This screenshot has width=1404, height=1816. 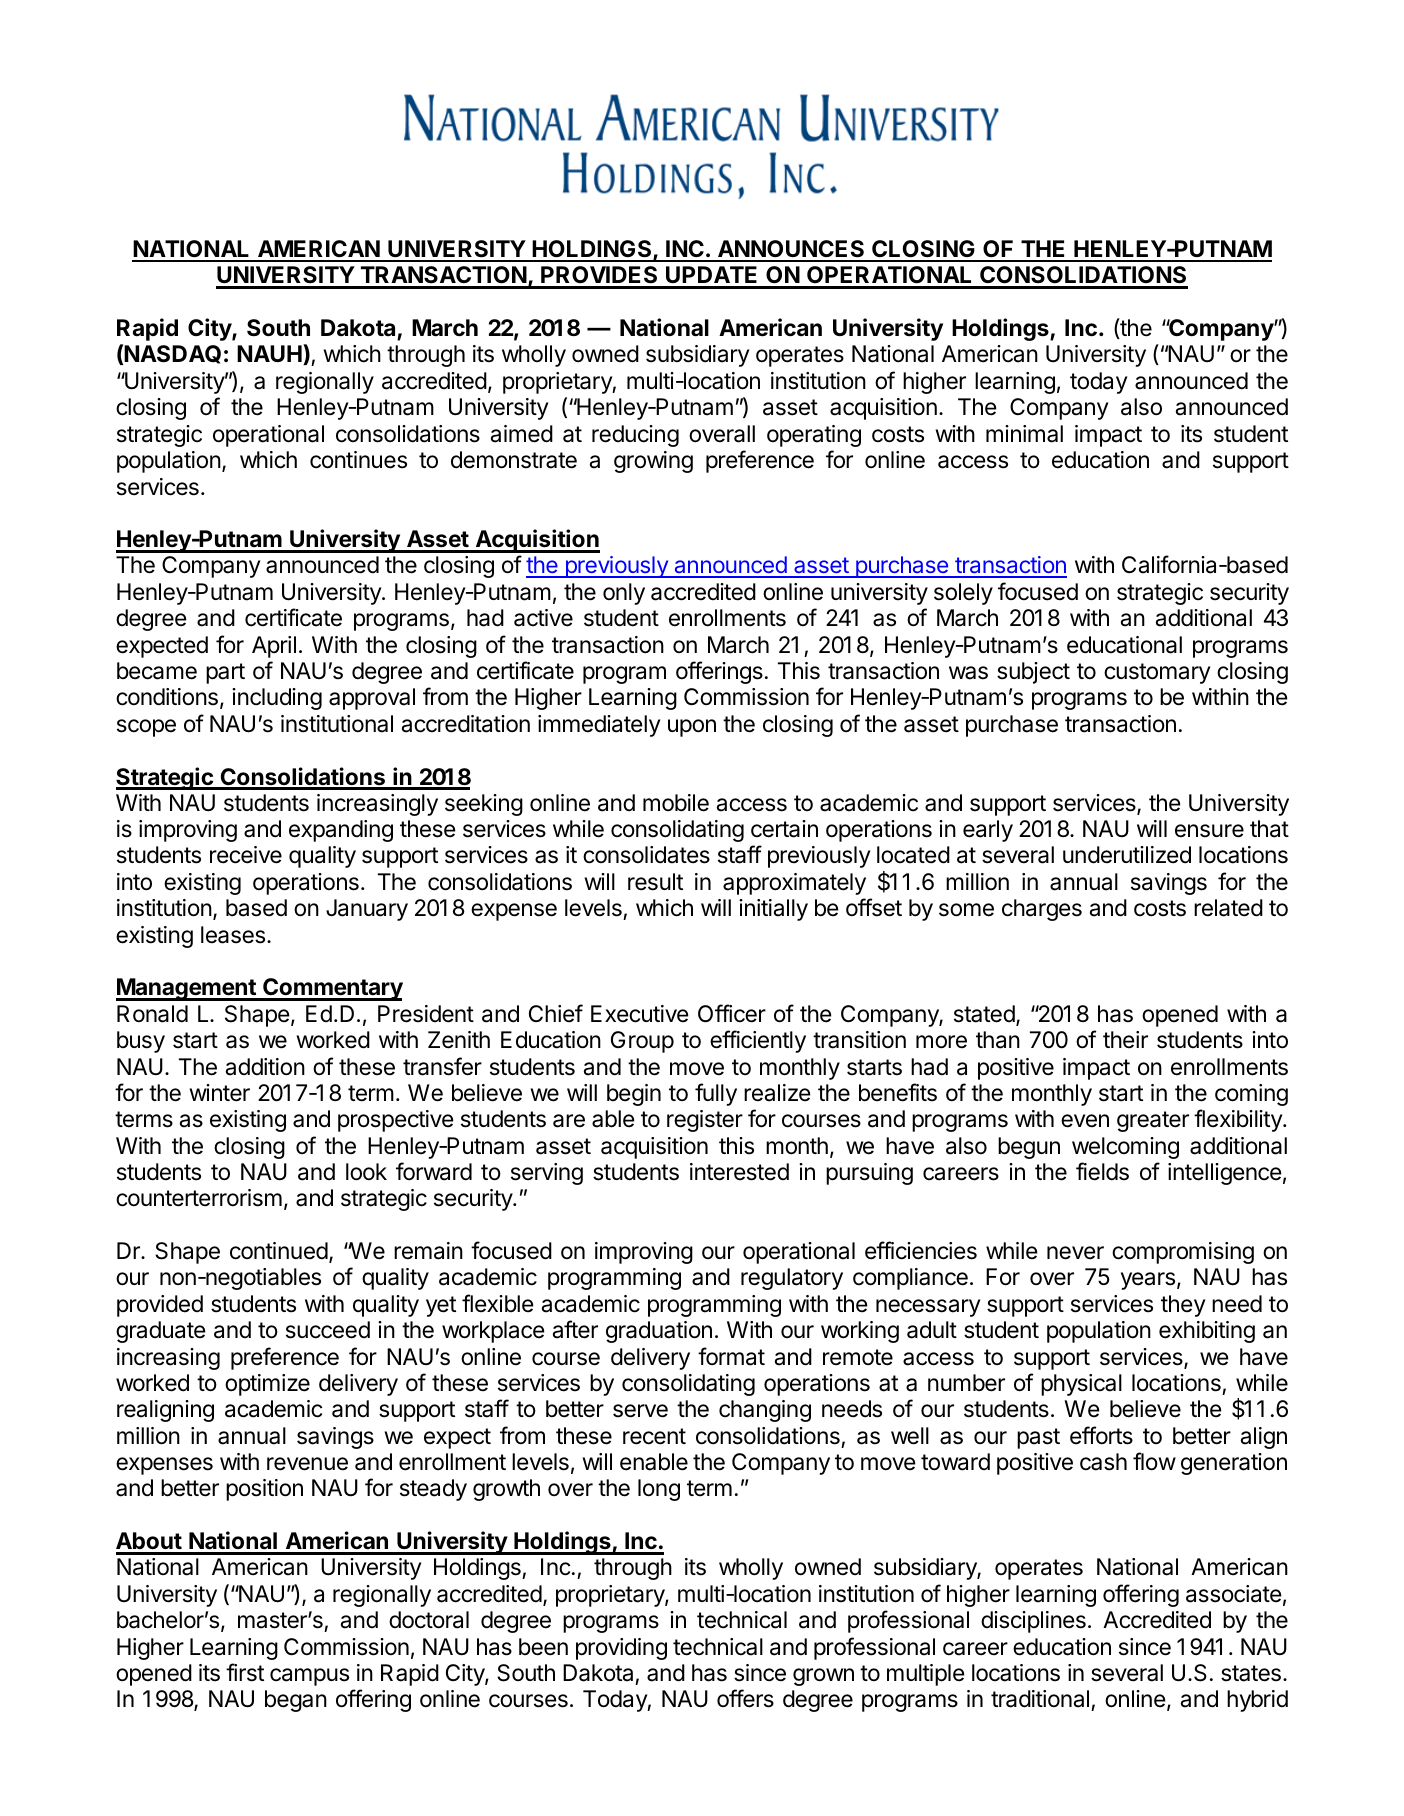 What do you see at coordinates (653, 462) in the screenshot?
I see `growing` at bounding box center [653, 462].
